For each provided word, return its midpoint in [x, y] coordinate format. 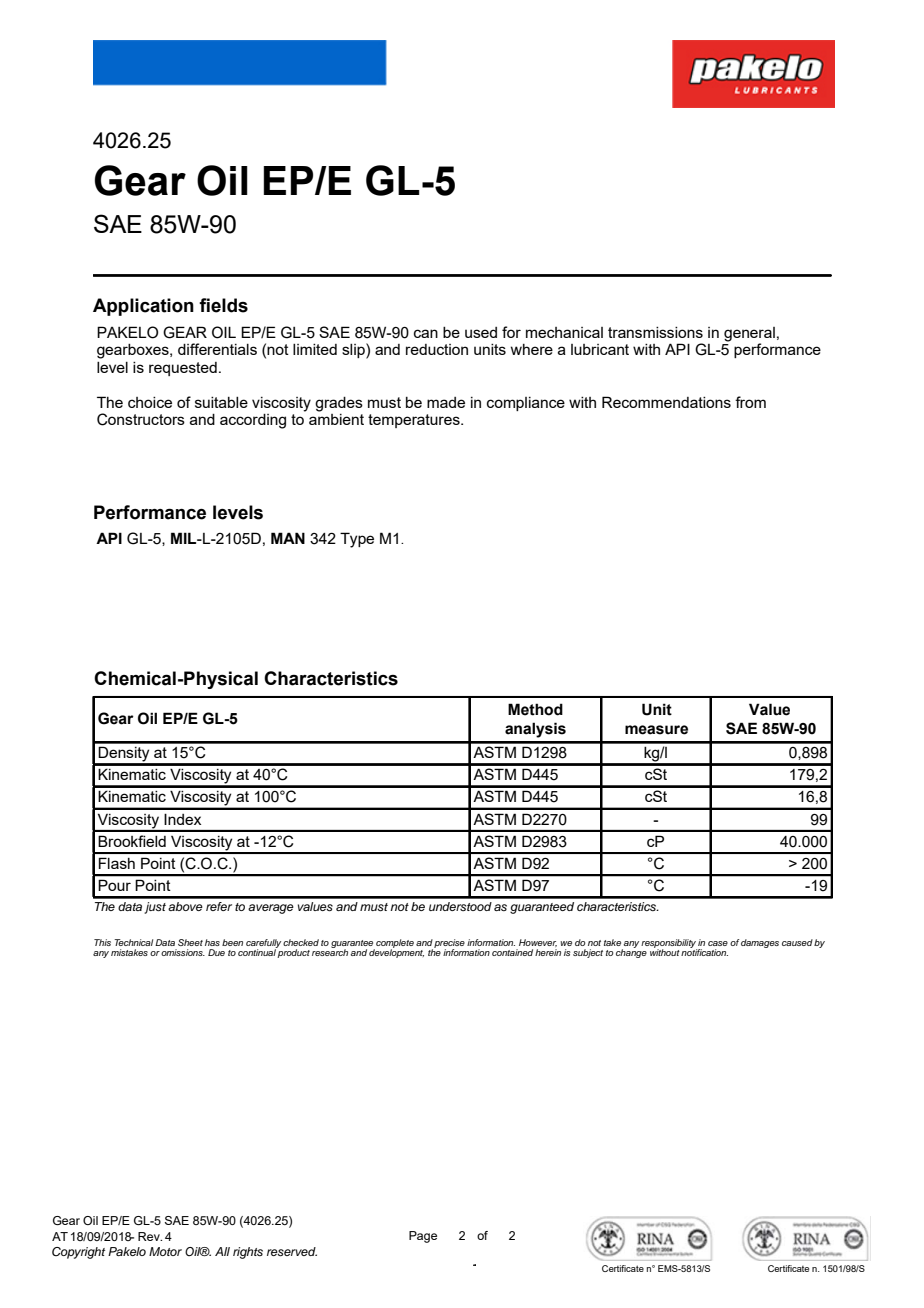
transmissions [655, 332]
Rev [150, 1236]
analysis [535, 730]
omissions [183, 952]
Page [423, 1237]
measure [656, 730]
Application [143, 307]
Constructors [141, 419]
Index [182, 819]
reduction [437, 349]
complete [394, 944]
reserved [292, 1251]
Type [357, 540]
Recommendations [666, 402]
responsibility [669, 944]
